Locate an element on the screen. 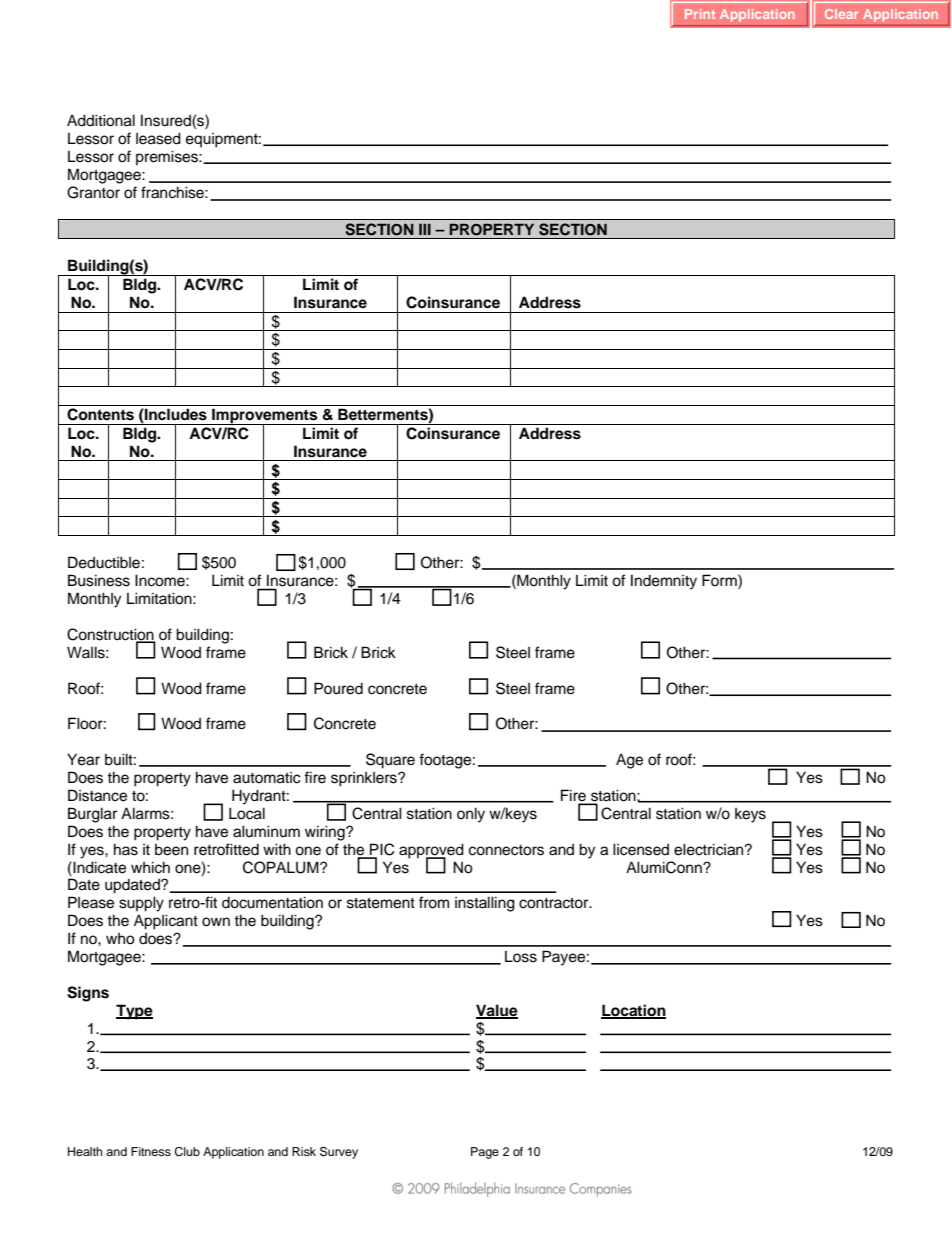  Additional is located at coordinates (101, 120).
